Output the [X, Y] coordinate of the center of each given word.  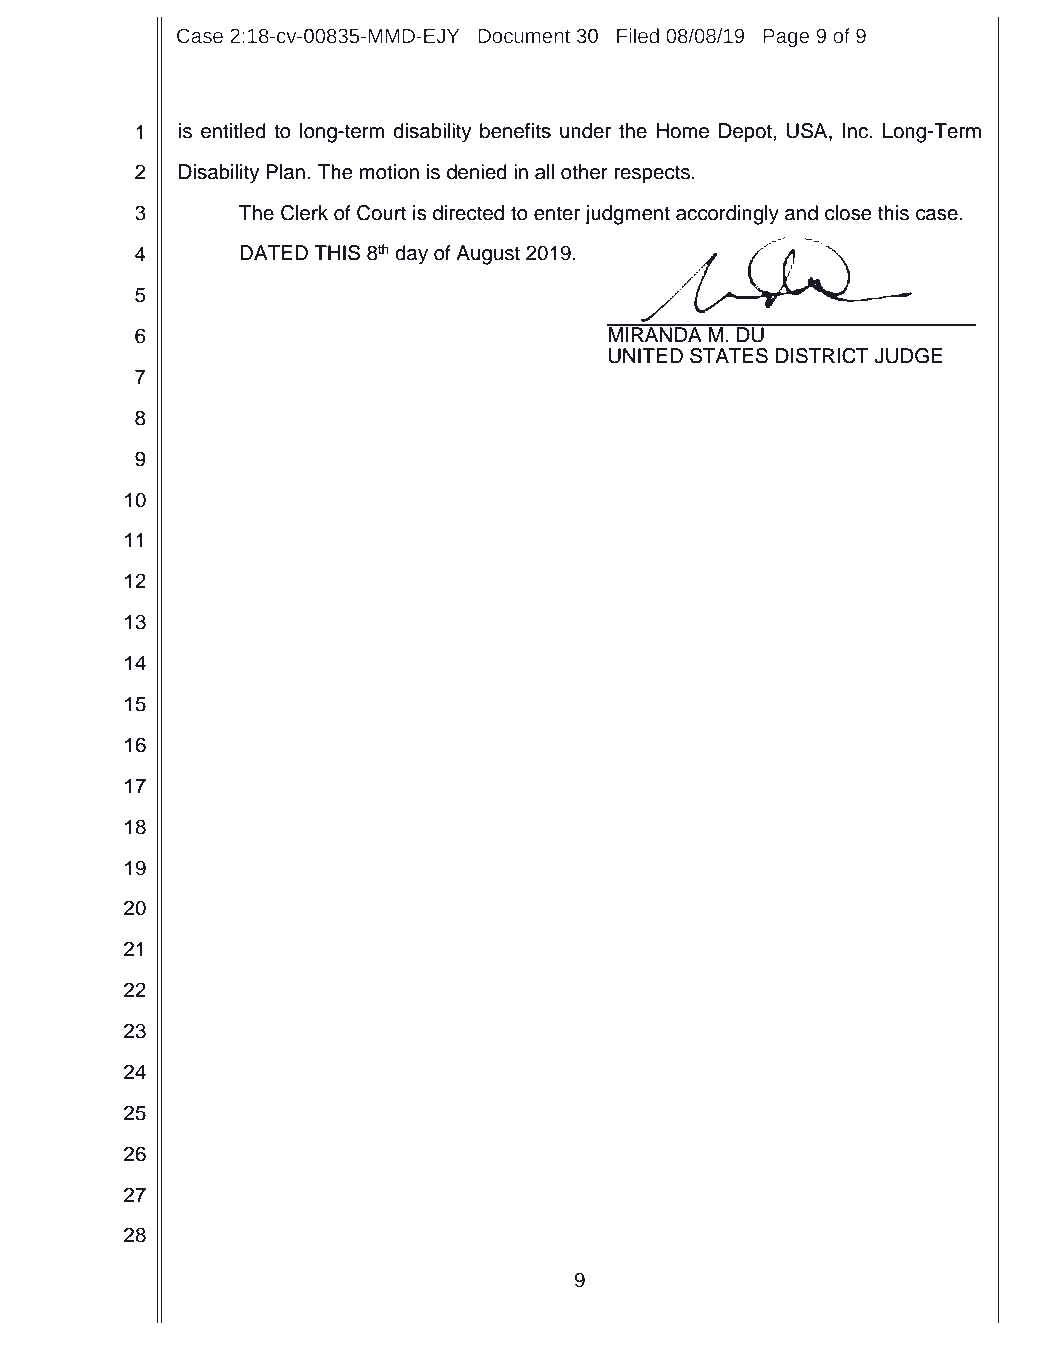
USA [808, 132]
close [848, 213]
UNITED [646, 356]
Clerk [304, 213]
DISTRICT [822, 356]
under [585, 131]
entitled [233, 131]
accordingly [727, 215]
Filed [638, 36]
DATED [274, 252]
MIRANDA [655, 333]
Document [524, 36]
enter [557, 213]
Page [786, 38]
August [488, 255]
